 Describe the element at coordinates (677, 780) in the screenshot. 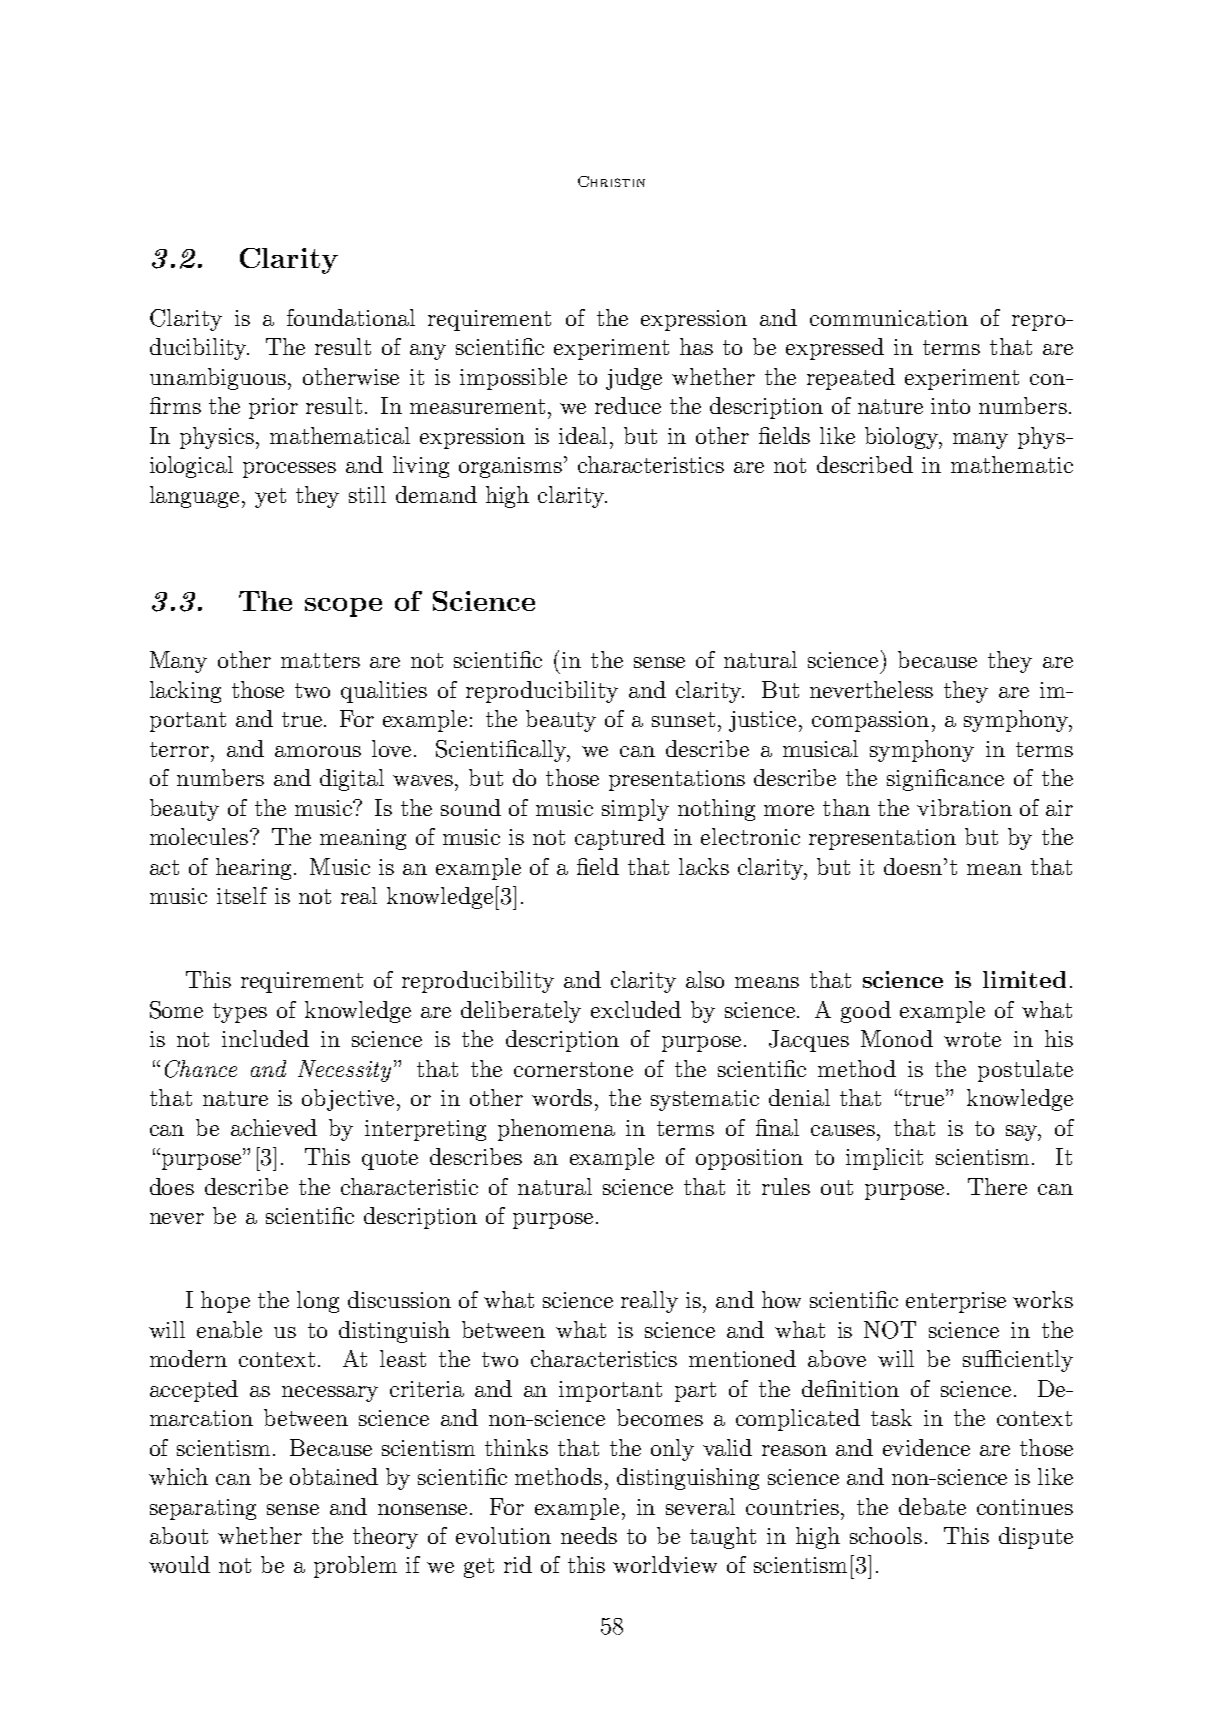

I see `presentations` at that location.
